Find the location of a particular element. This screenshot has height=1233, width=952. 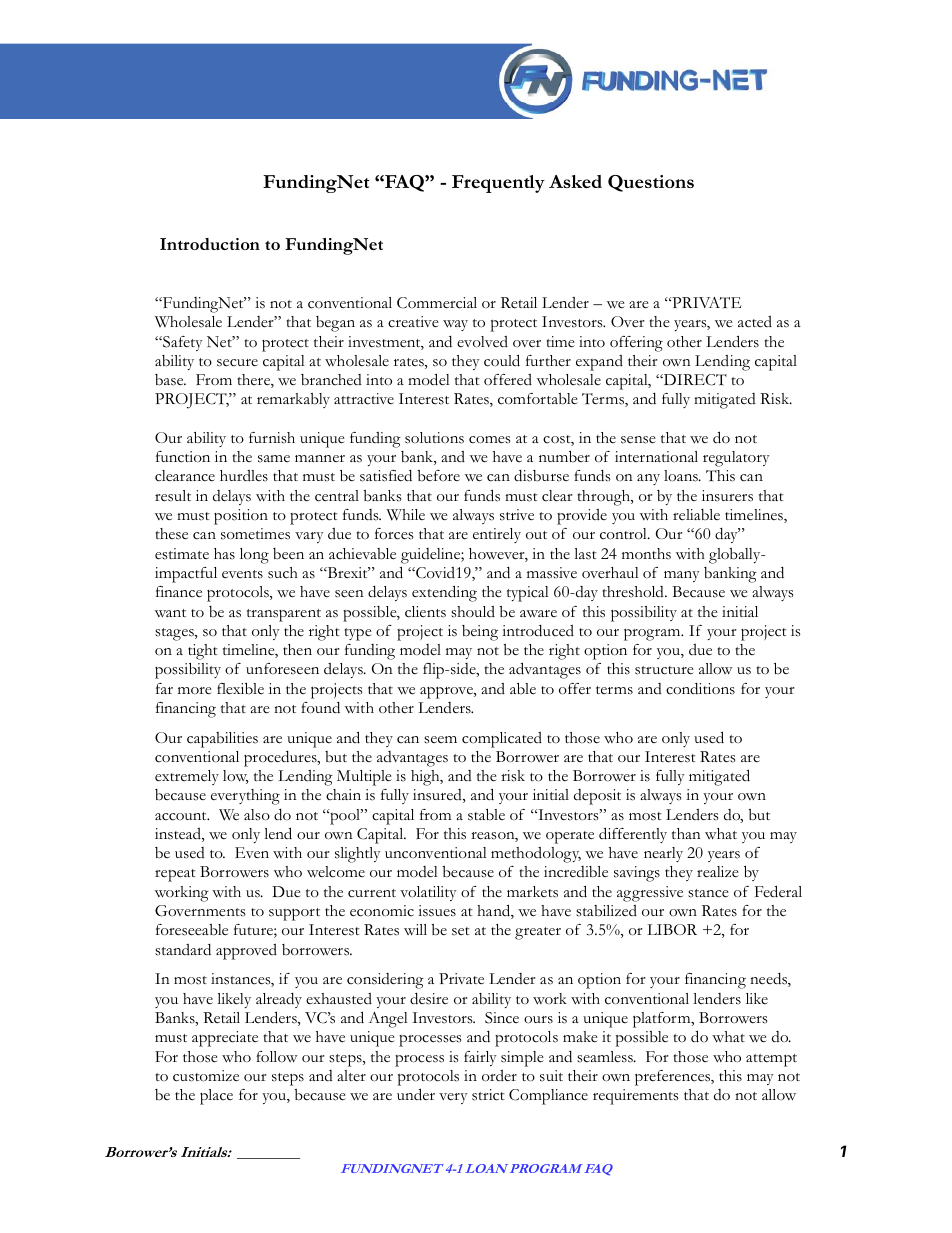

Questions is located at coordinates (651, 183).
